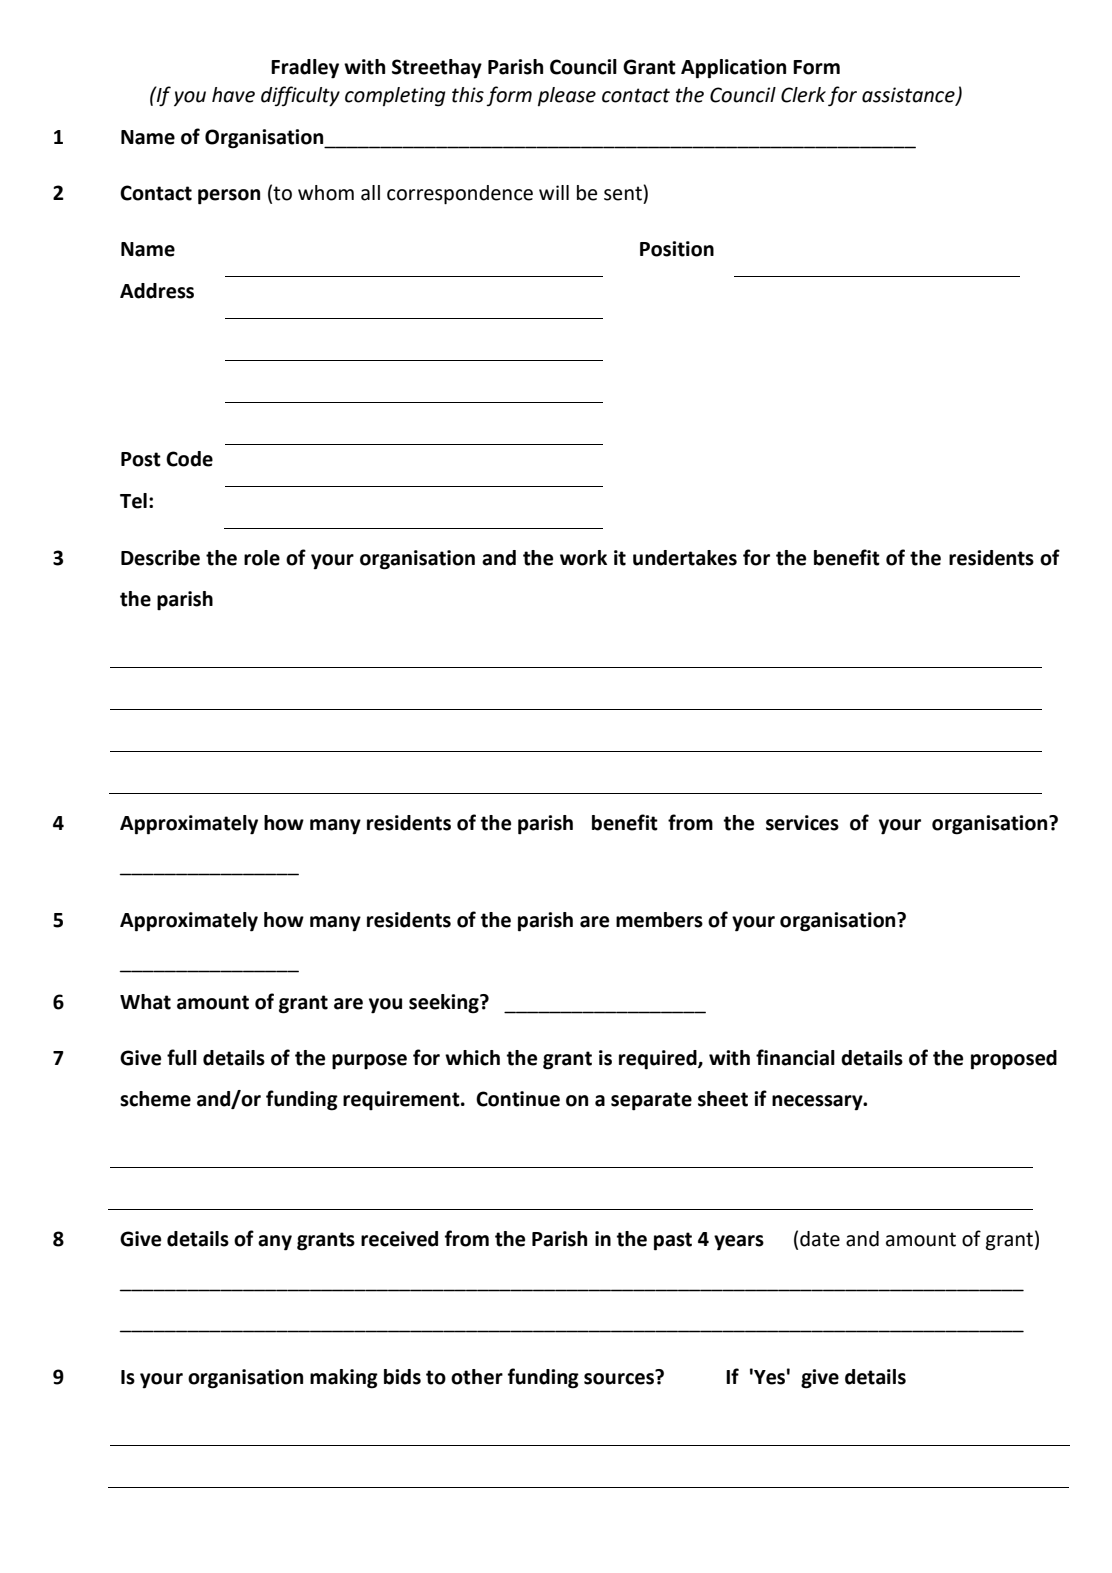 Image resolution: width=1112 pixels, height=1573 pixels. What do you see at coordinates (583, 558) in the document?
I see `work` at bounding box center [583, 558].
